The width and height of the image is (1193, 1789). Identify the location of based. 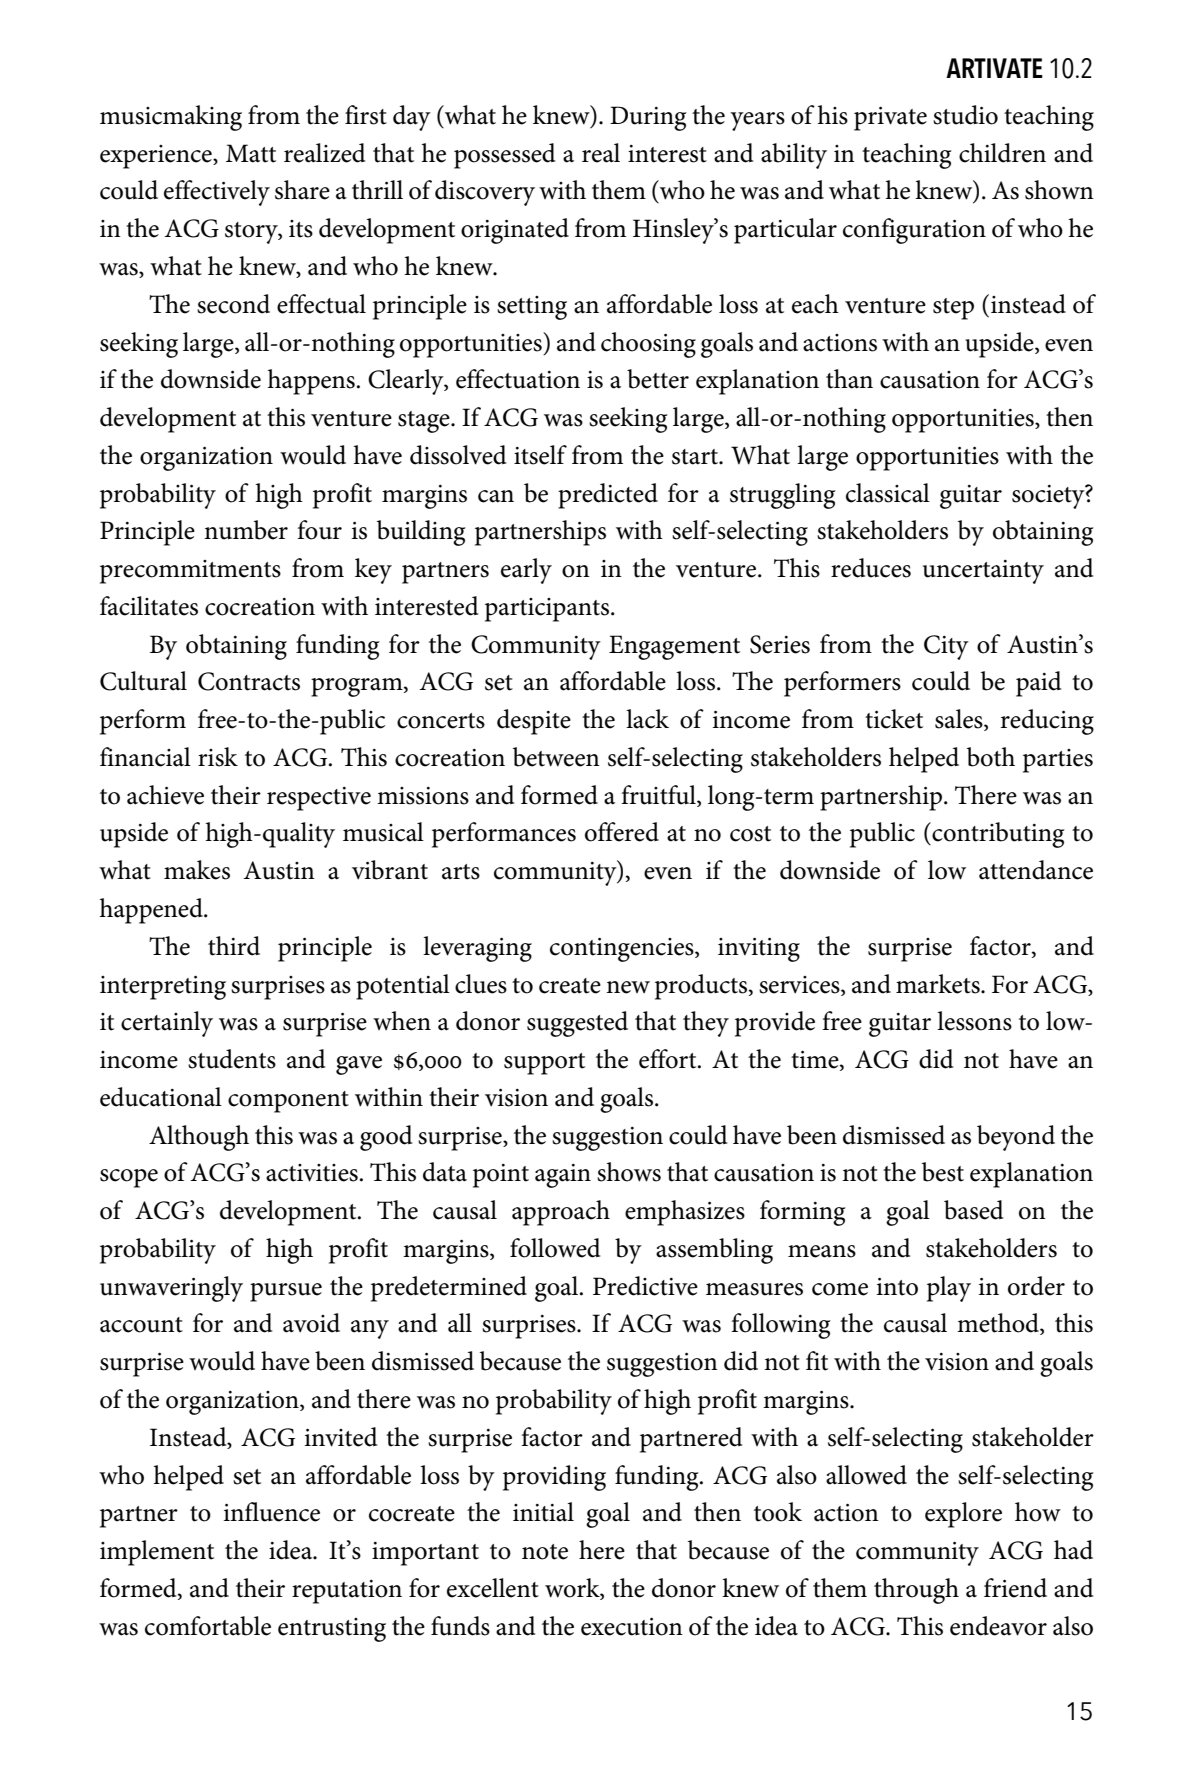
(973, 1210).
